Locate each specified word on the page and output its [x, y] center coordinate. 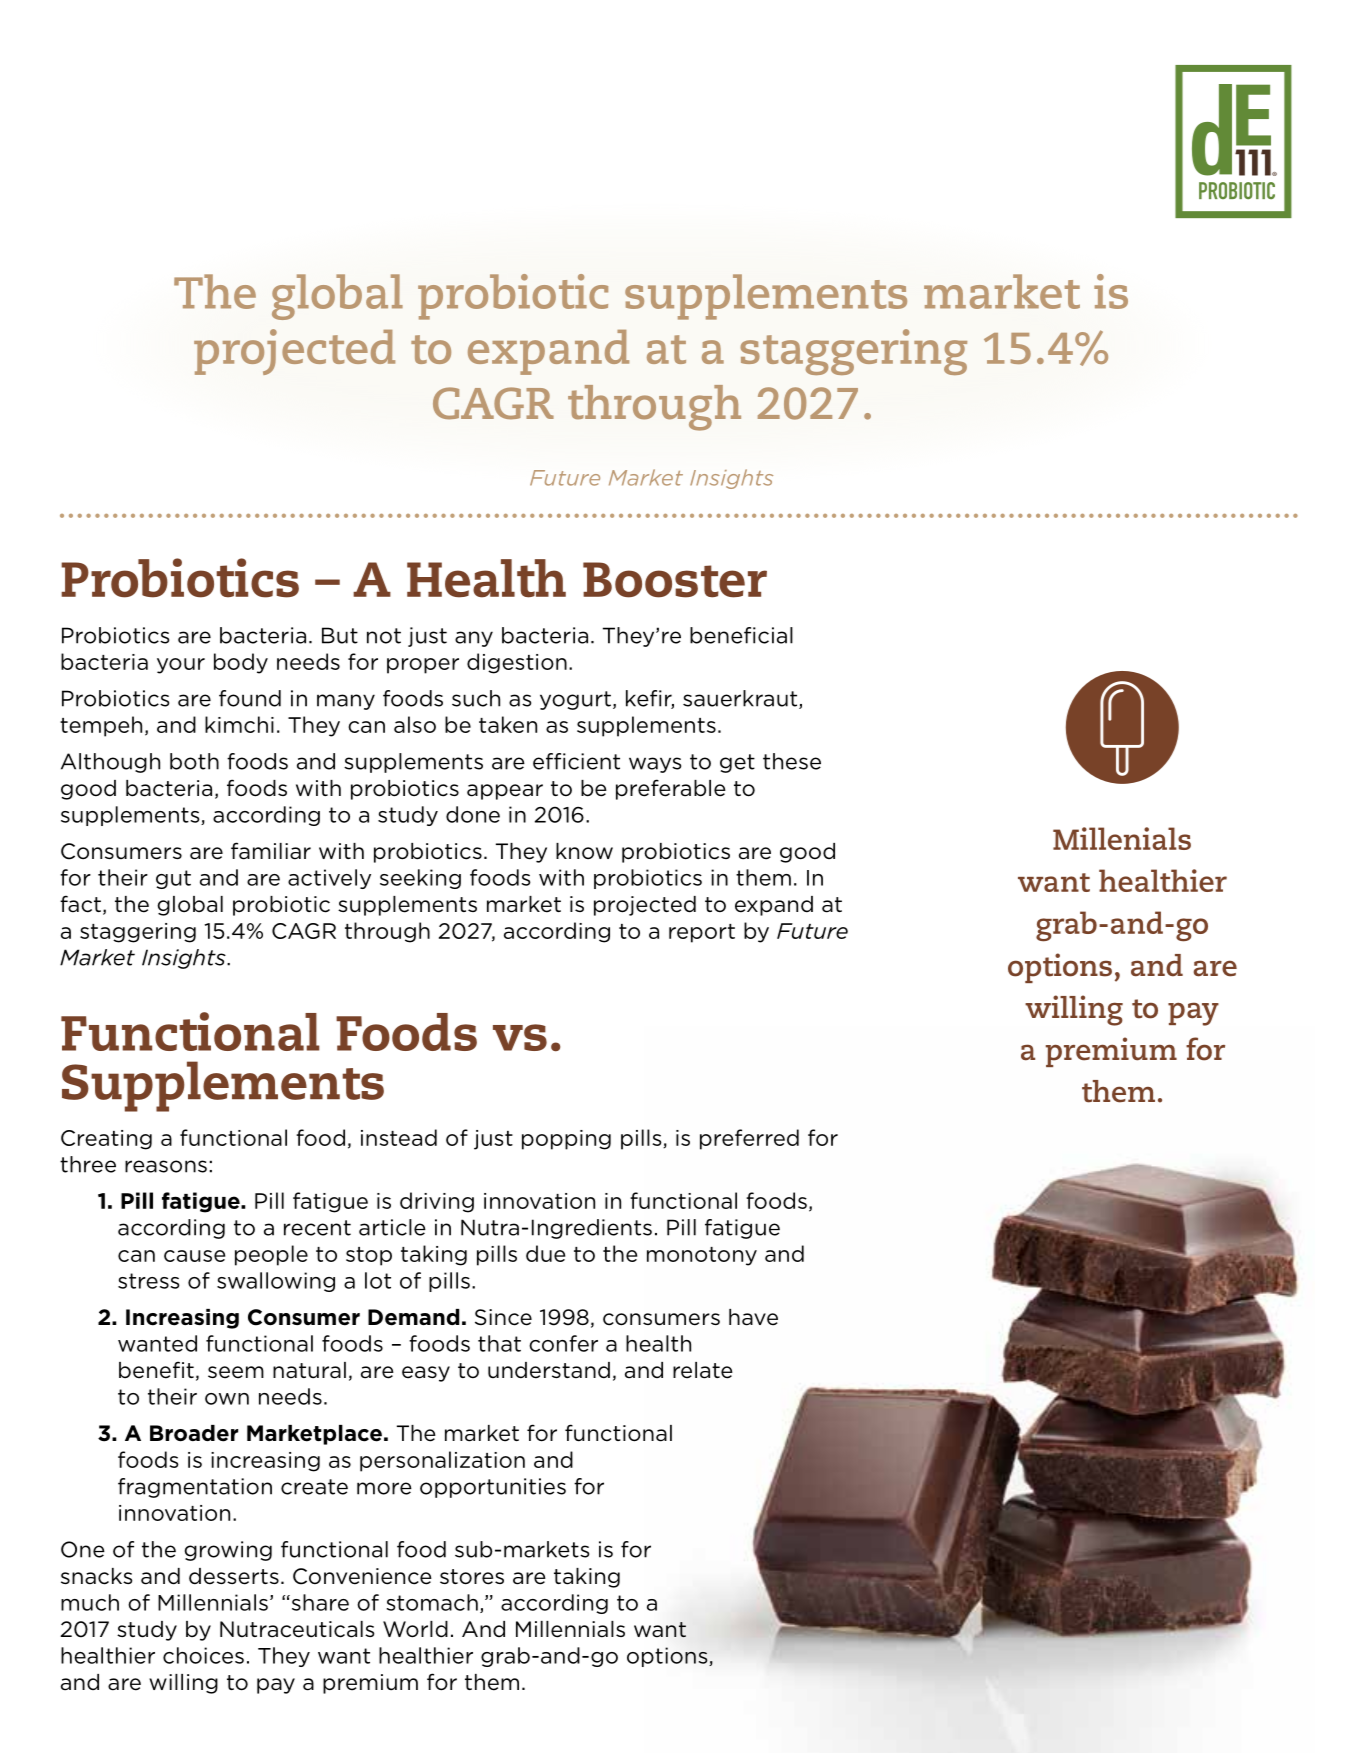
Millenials [1122, 838]
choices [203, 1655]
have [753, 1317]
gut [173, 879]
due [545, 1253]
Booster [675, 580]
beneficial [741, 635]
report [702, 933]
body [241, 663]
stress [149, 1281]
